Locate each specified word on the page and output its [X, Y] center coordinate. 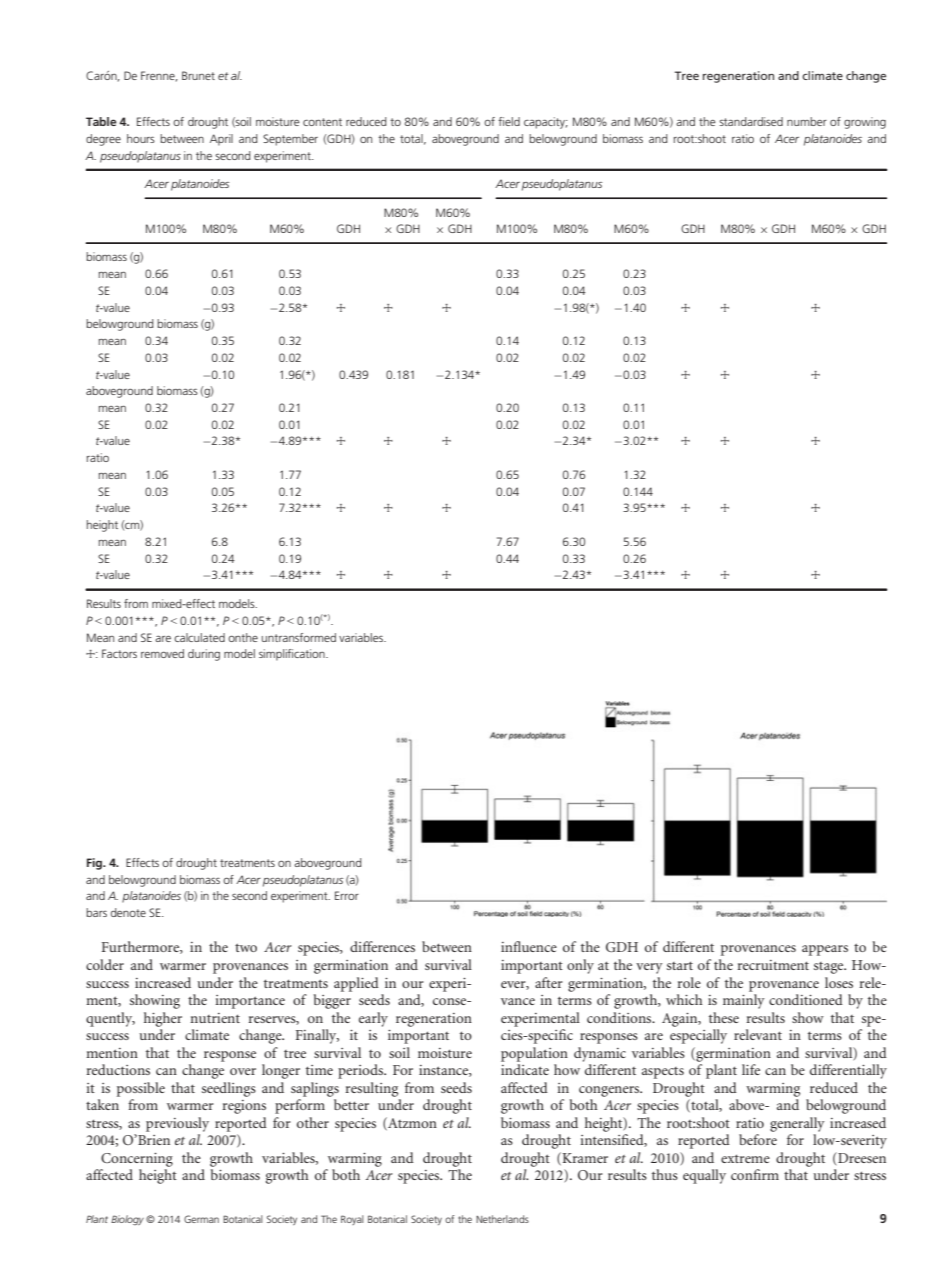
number [807, 121]
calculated [199, 637]
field [509, 121]
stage [830, 968]
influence [529, 946]
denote [128, 912]
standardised [751, 121]
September [290, 140]
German [201, 1219]
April [221, 140]
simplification [293, 655]
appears [825, 950]
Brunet [198, 75]
